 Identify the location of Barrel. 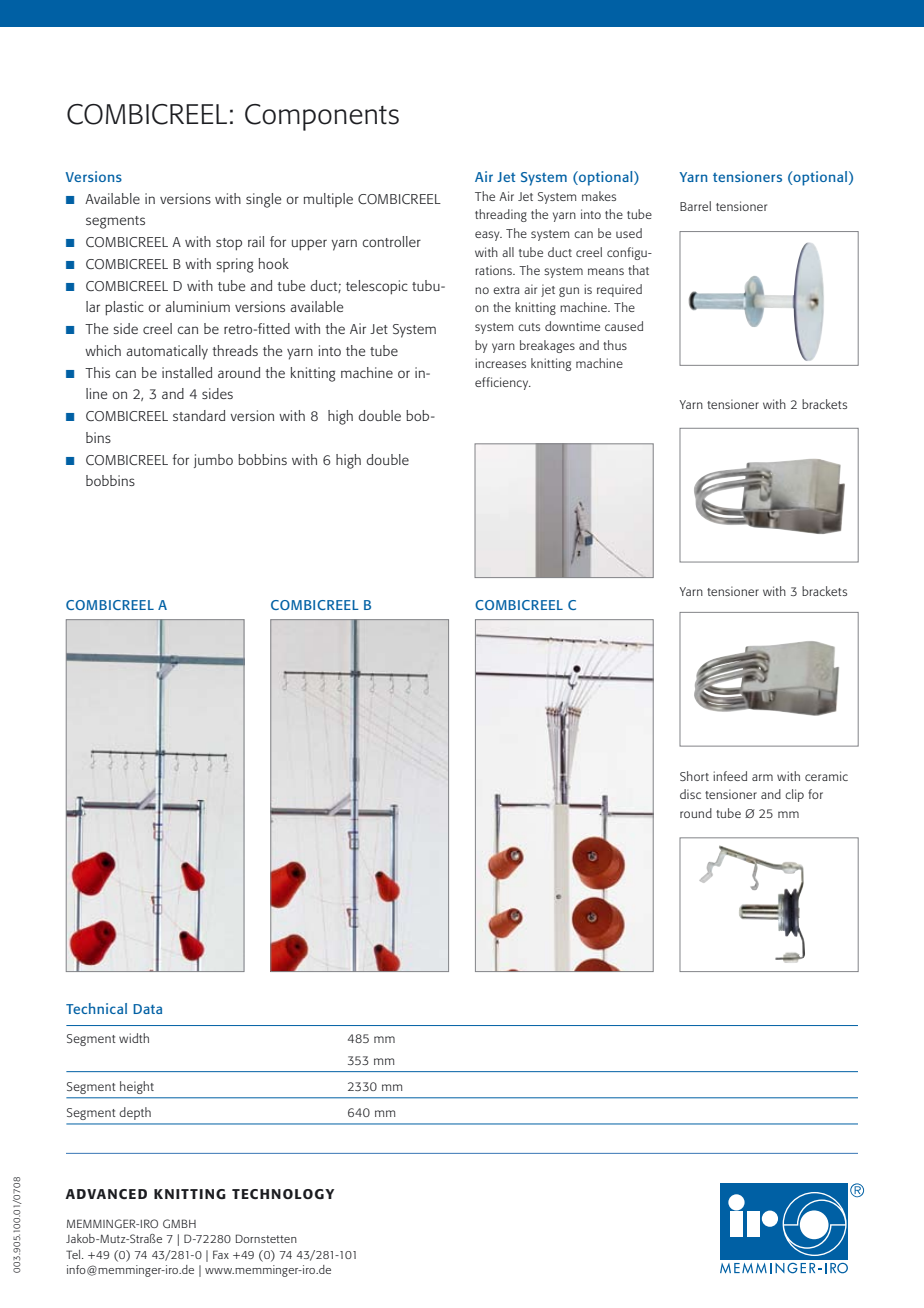
(695, 206).
